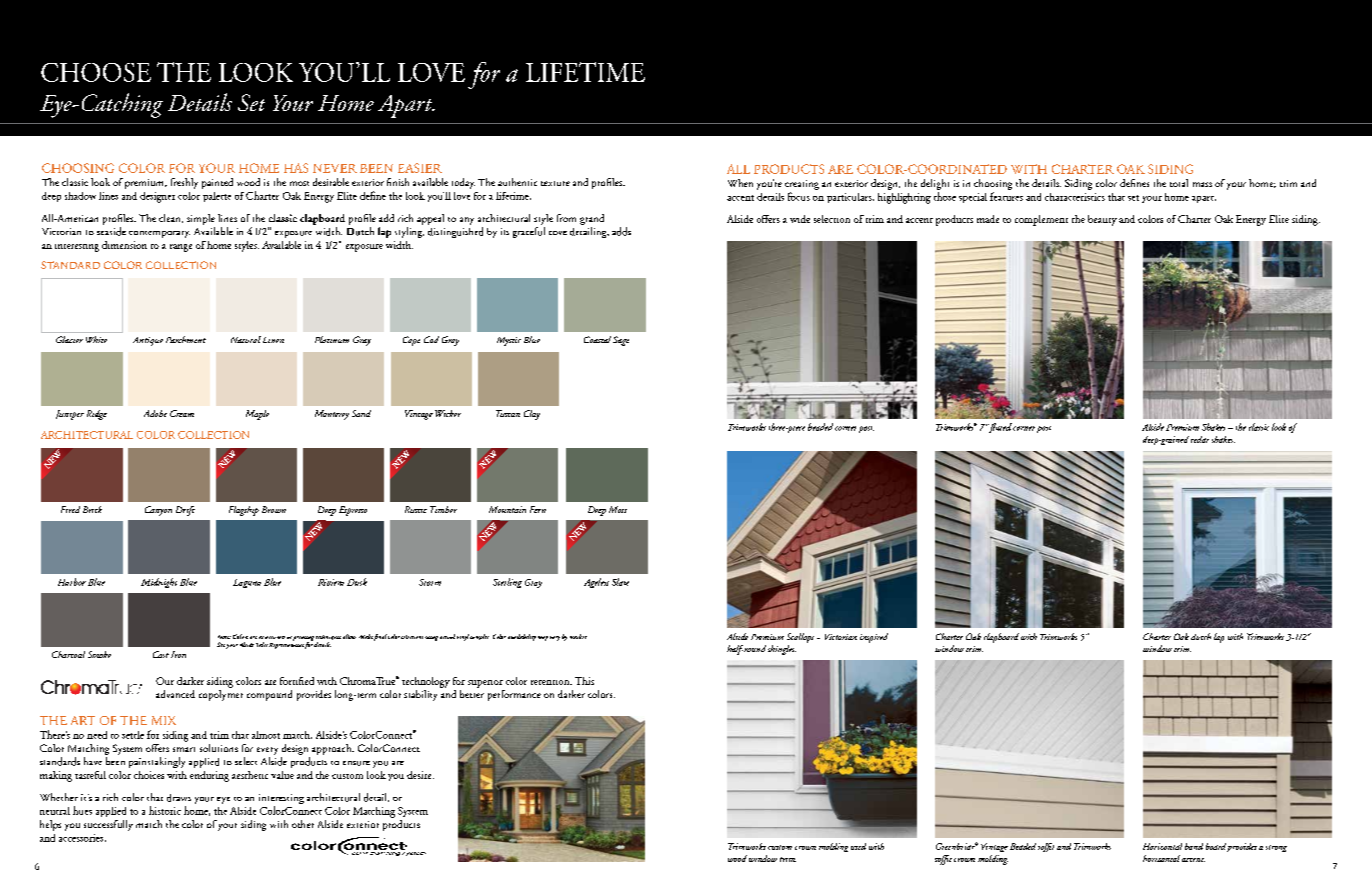 Image resolution: width=1372 pixels, height=887 pixels. Describe the element at coordinates (96, 72) in the image. I see `CHOOSE` at that location.
